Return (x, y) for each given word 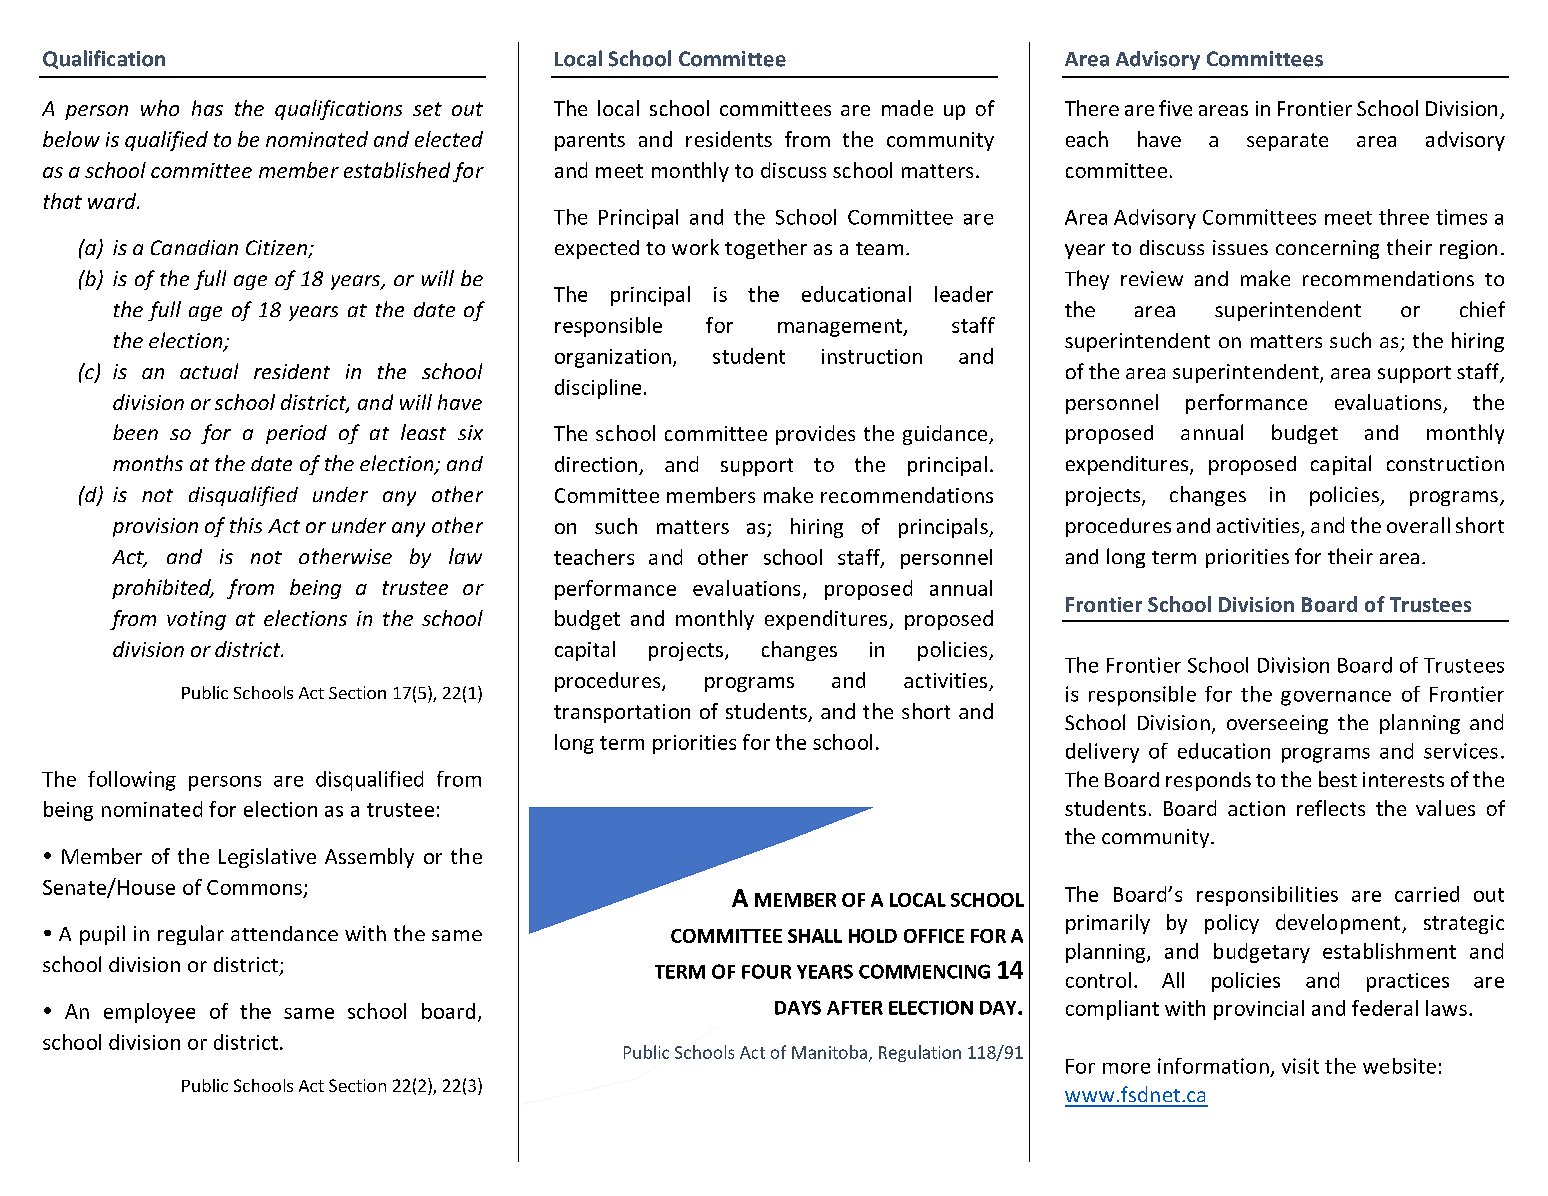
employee (149, 1013)
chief (1482, 309)
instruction (872, 356)
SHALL (815, 936)
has (207, 108)
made (907, 108)
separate (1287, 142)
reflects (1331, 808)
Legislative (267, 858)
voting (196, 620)
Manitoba (831, 1053)
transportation (622, 713)
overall (1418, 525)
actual (209, 371)
